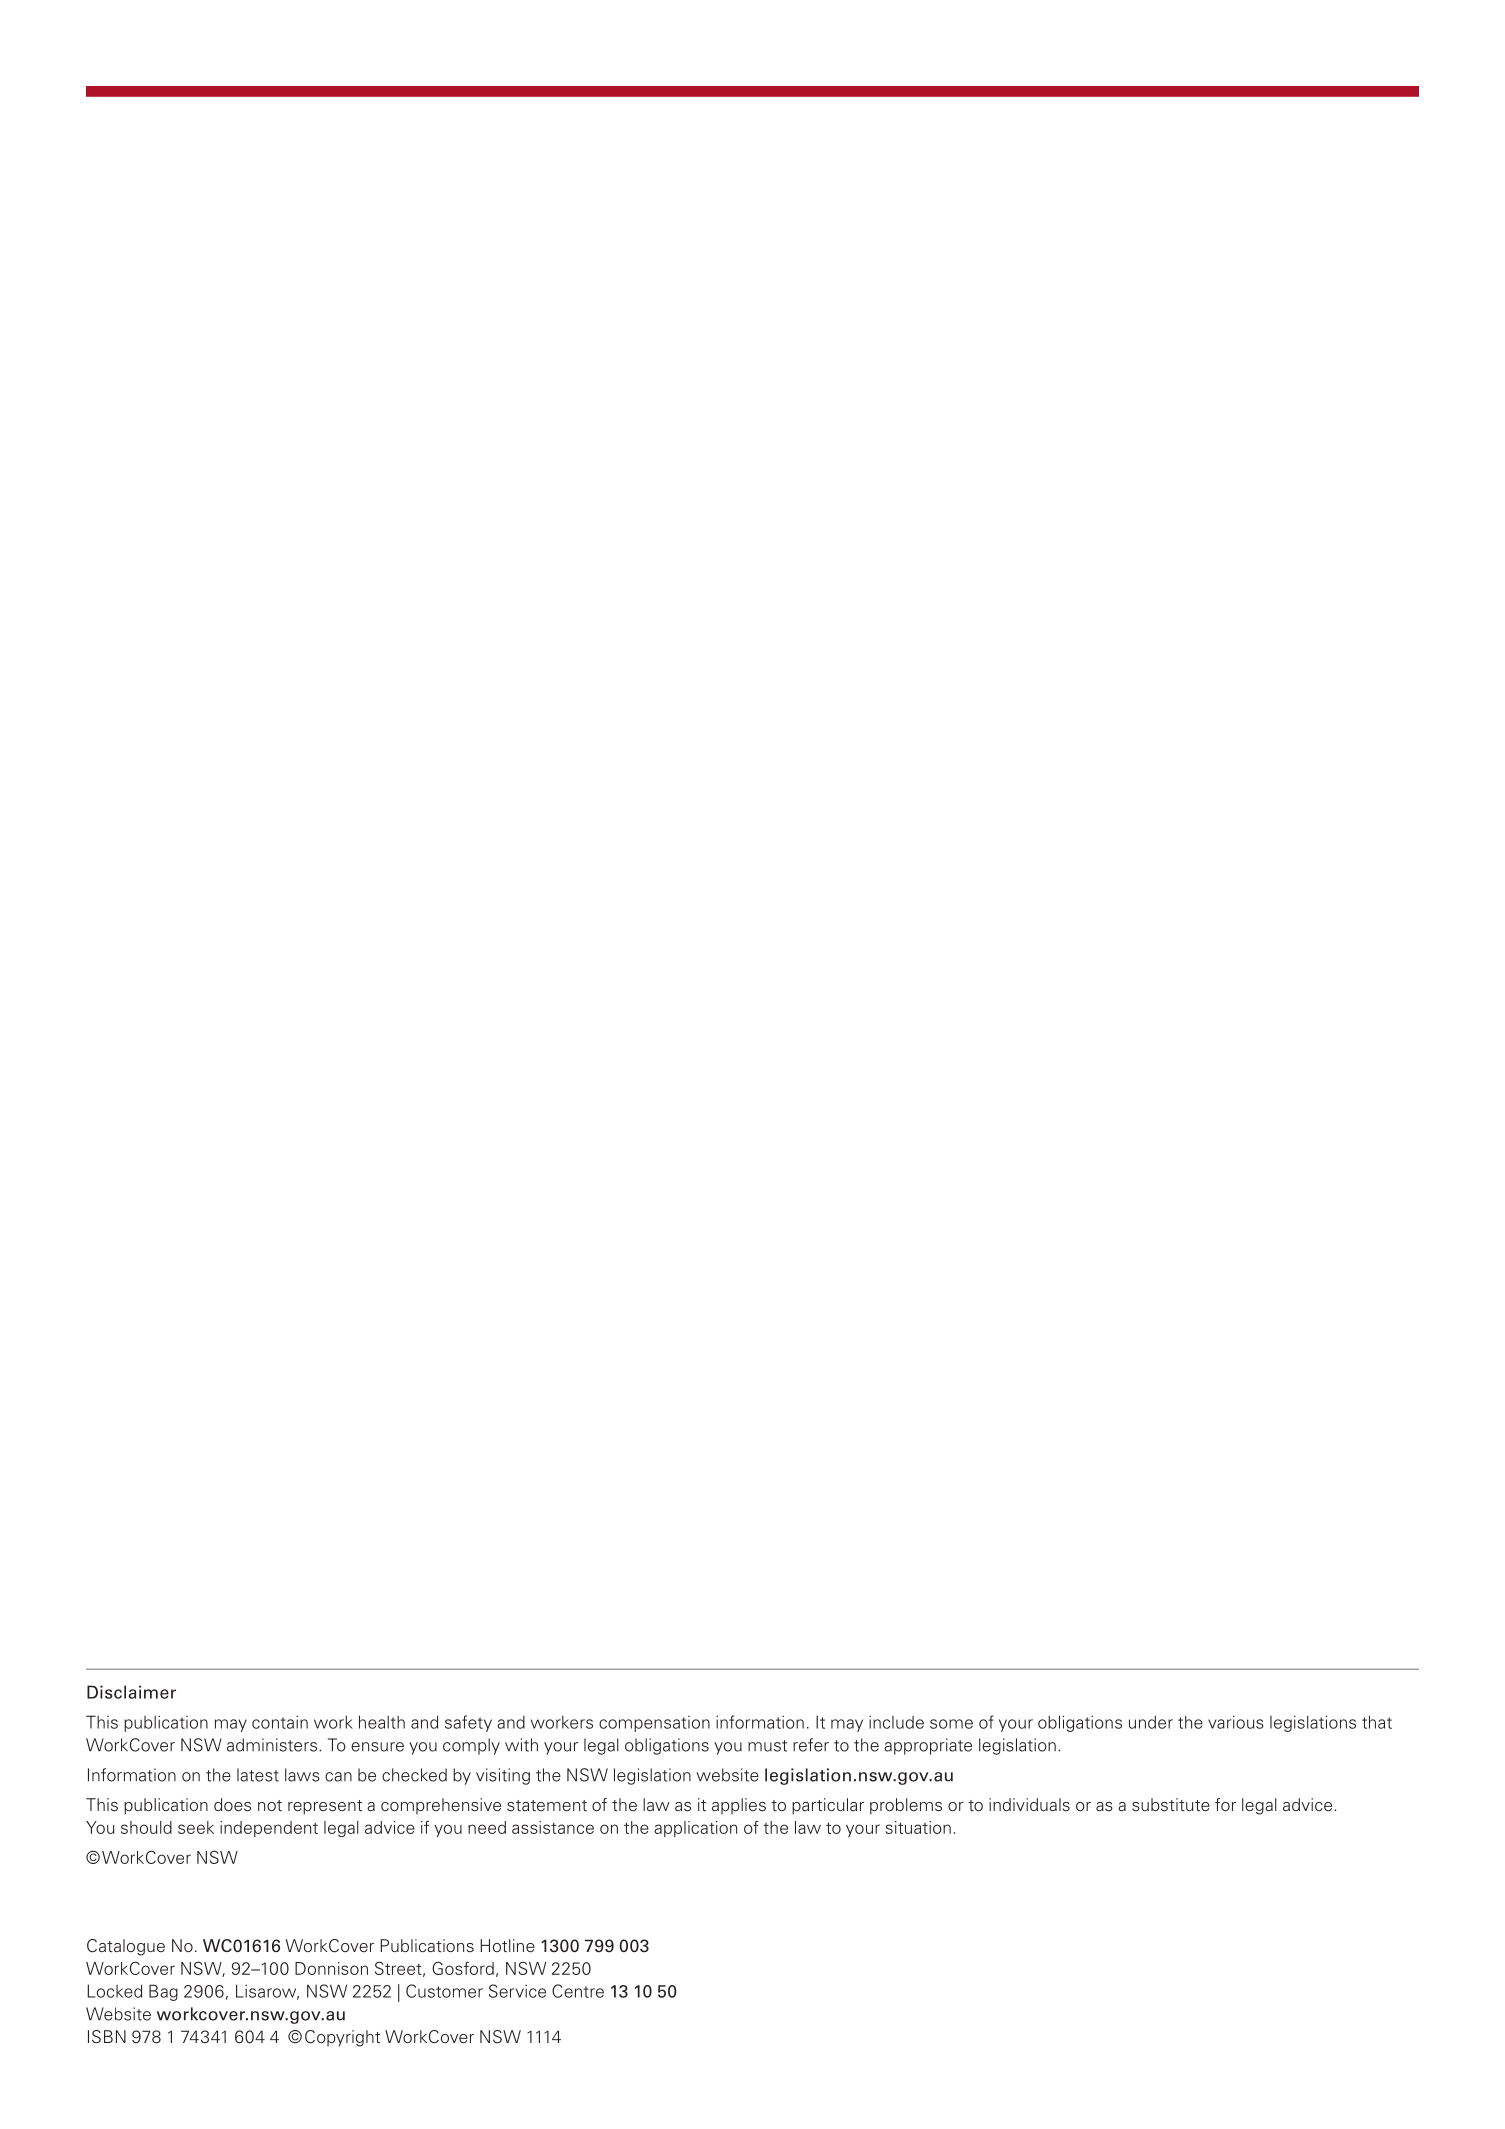 This screenshot has width=1505, height=2129. Describe the element at coordinates (1236, 1722) in the screenshot. I see `various` at that location.
